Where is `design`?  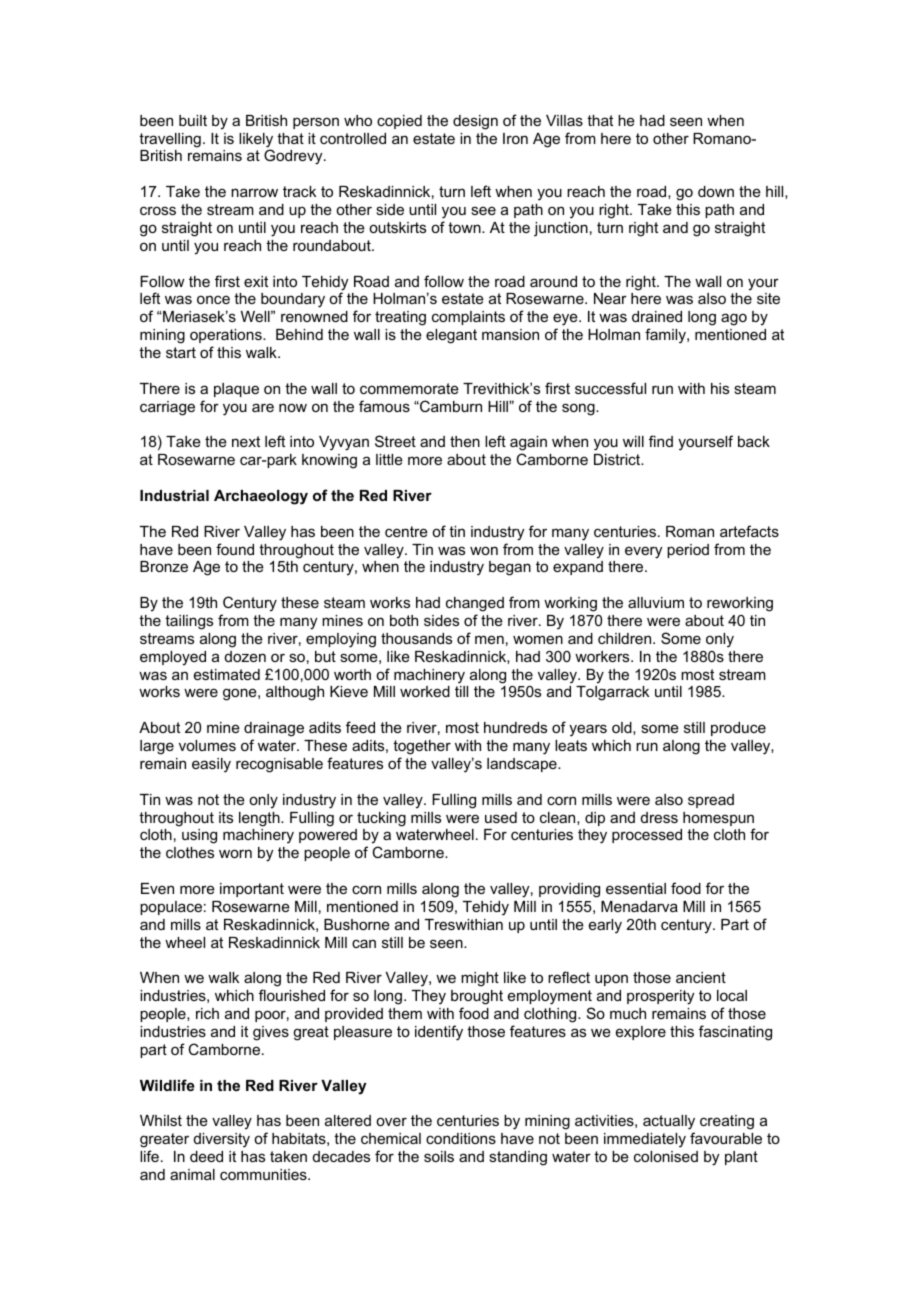 design is located at coordinates (475, 122).
